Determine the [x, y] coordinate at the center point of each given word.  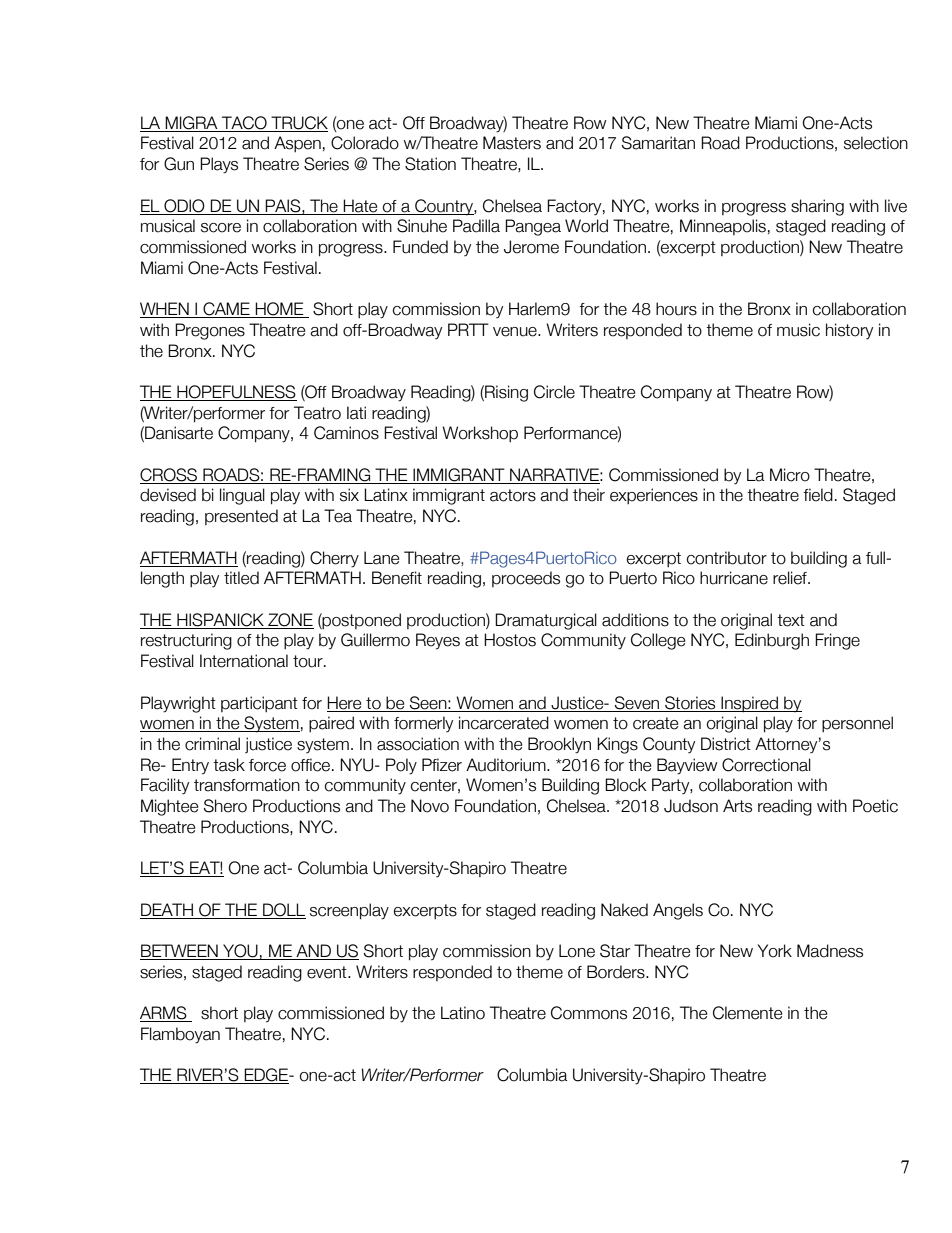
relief [791, 578]
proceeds [526, 579]
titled [241, 578]
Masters [512, 143]
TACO [244, 124]
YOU [240, 952]
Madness [830, 951]
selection [876, 143]
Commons [589, 1013]
